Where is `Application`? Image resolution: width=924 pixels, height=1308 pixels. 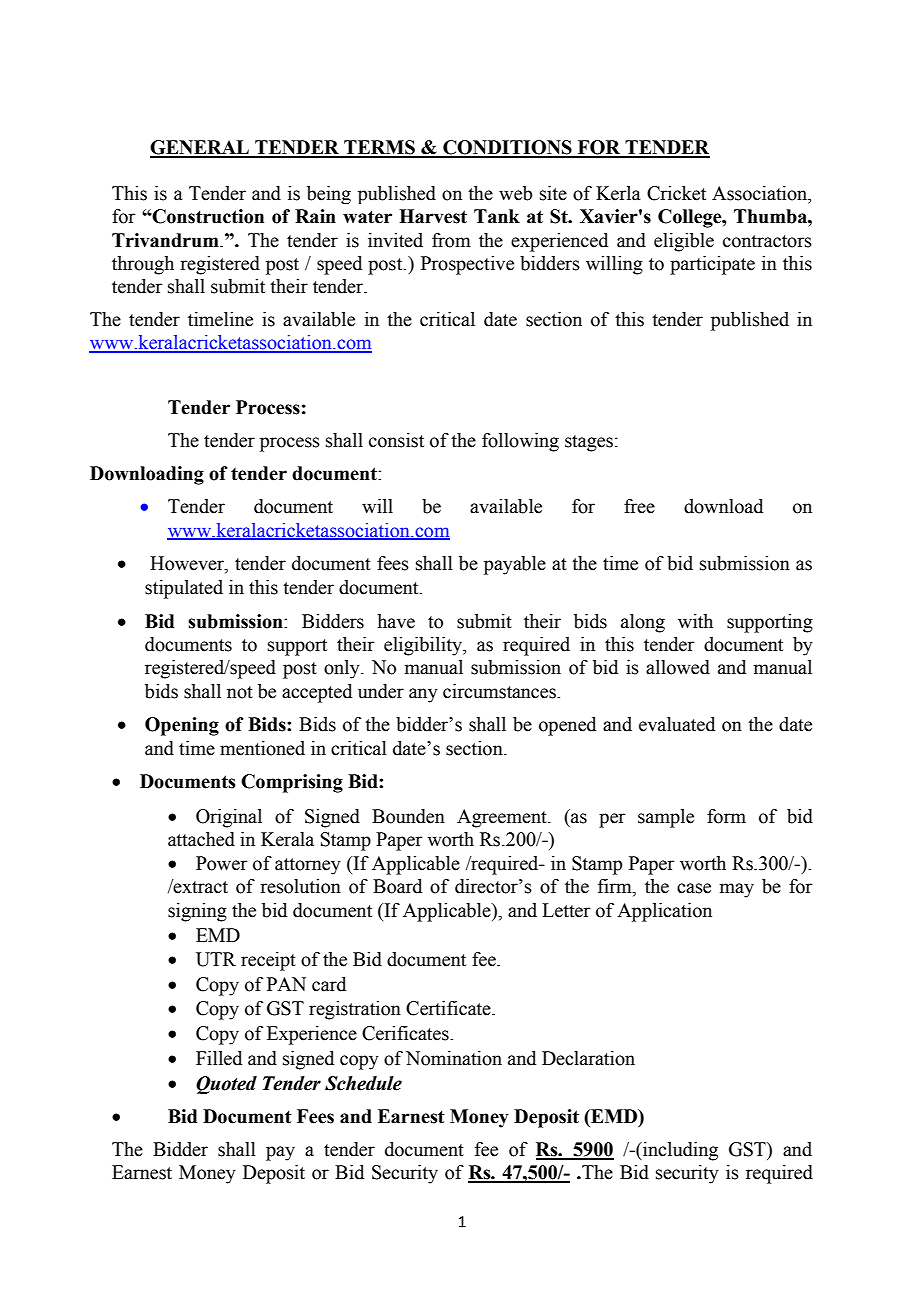 Application is located at coordinates (664, 912).
